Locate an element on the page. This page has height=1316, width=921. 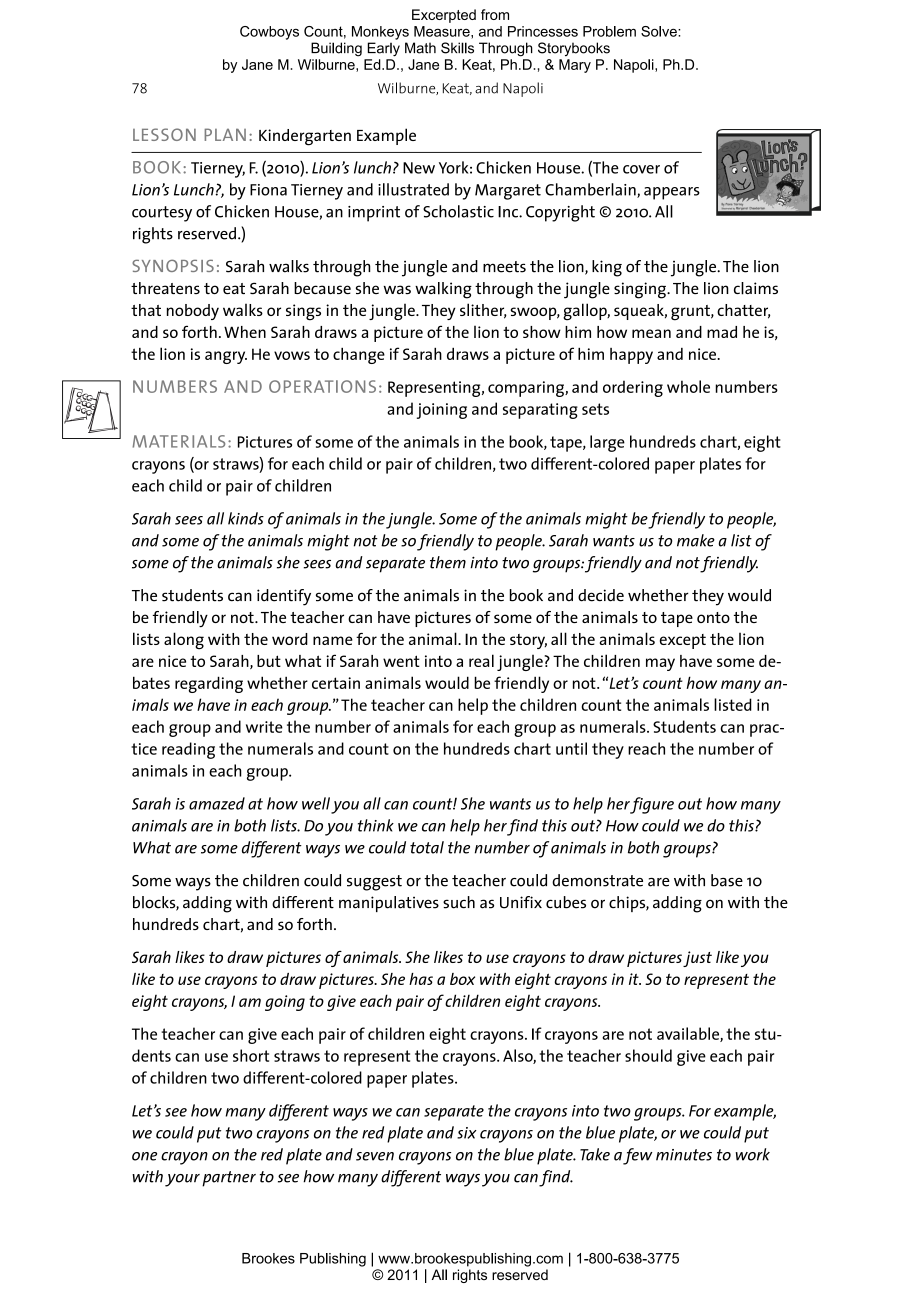
total is located at coordinates (427, 847).
